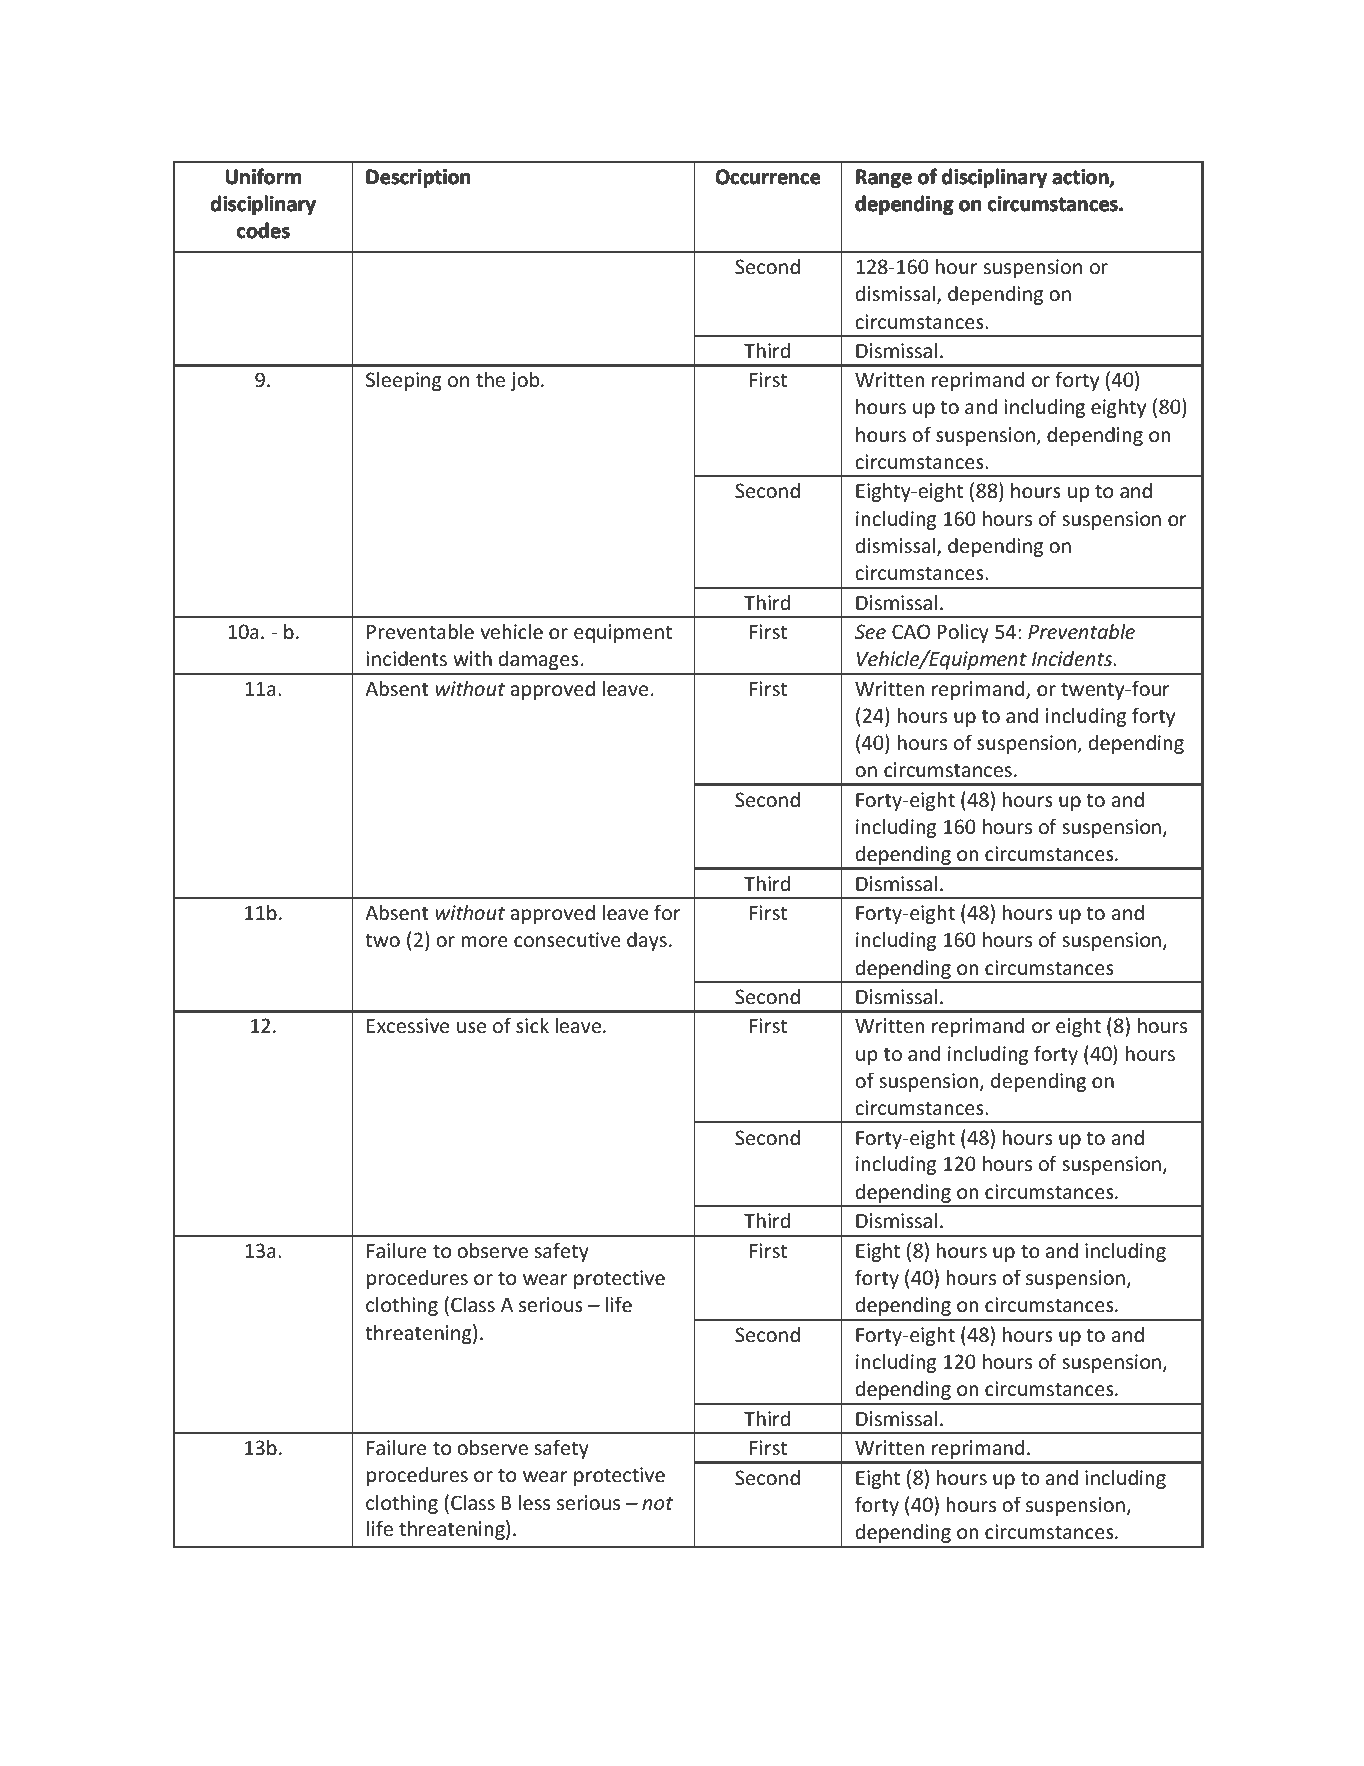 This document has height=1766, width=1364. I want to click on not, so click(657, 1503).
